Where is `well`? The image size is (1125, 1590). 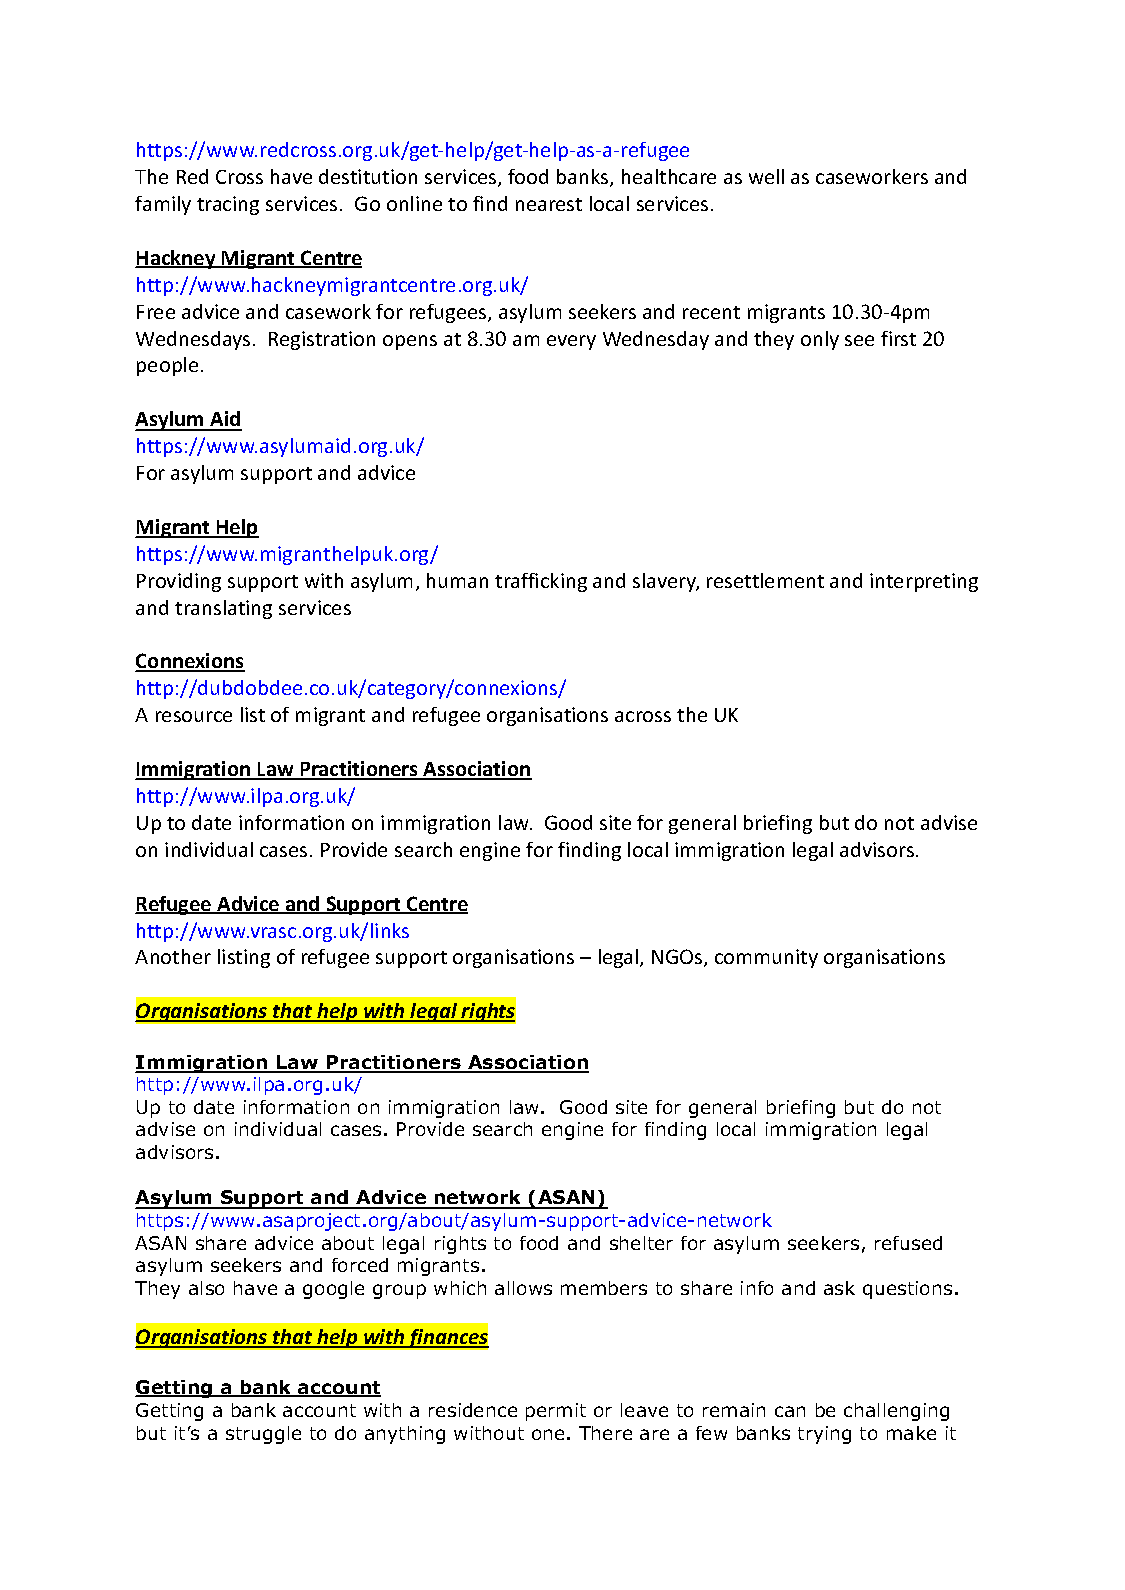
well is located at coordinates (766, 176).
